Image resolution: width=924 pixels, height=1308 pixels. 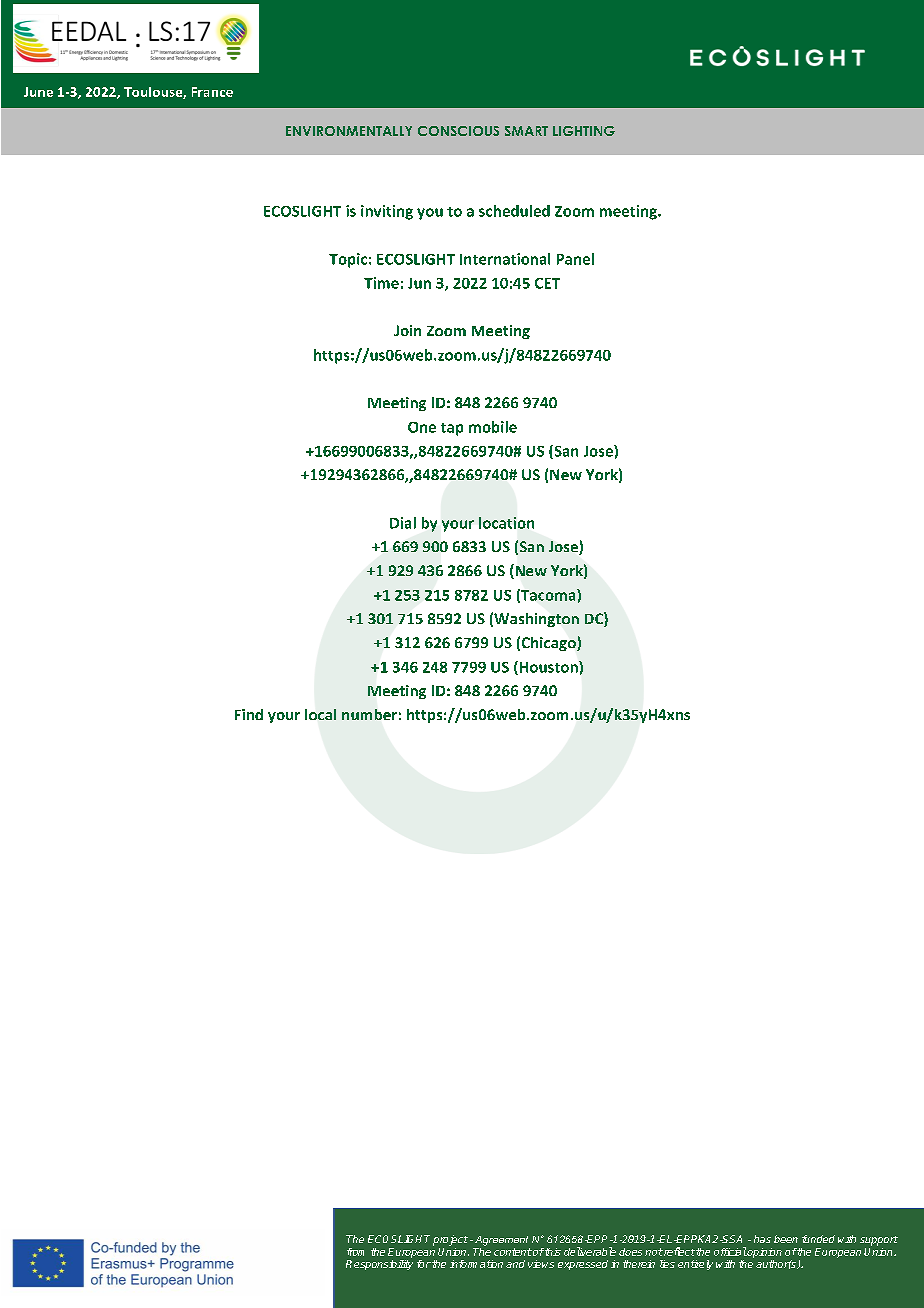 What do you see at coordinates (355, 1252) in the screenshot?
I see `from` at bounding box center [355, 1252].
